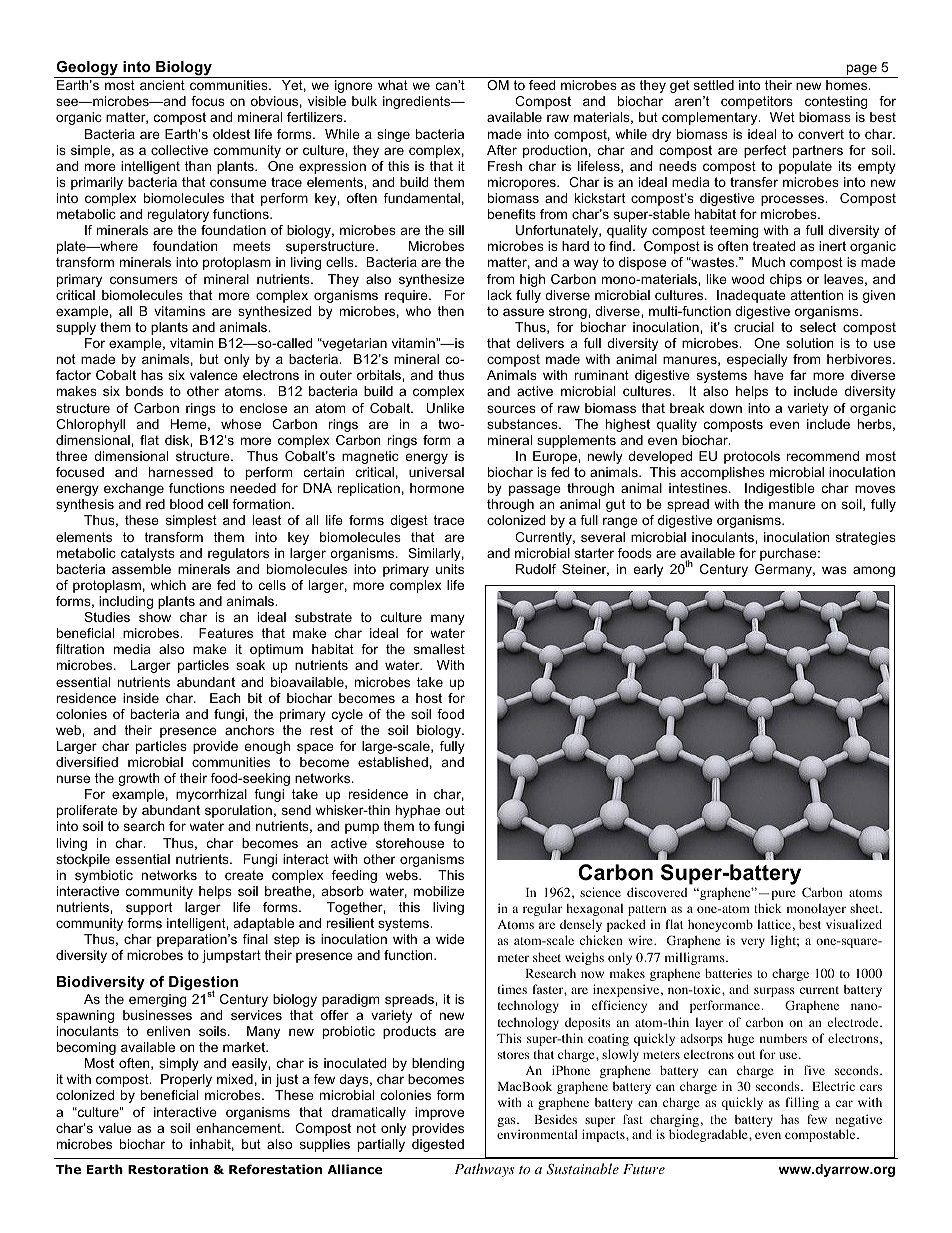 The height and width of the page is (1233, 952). I want to click on gas, so click(507, 1122).
